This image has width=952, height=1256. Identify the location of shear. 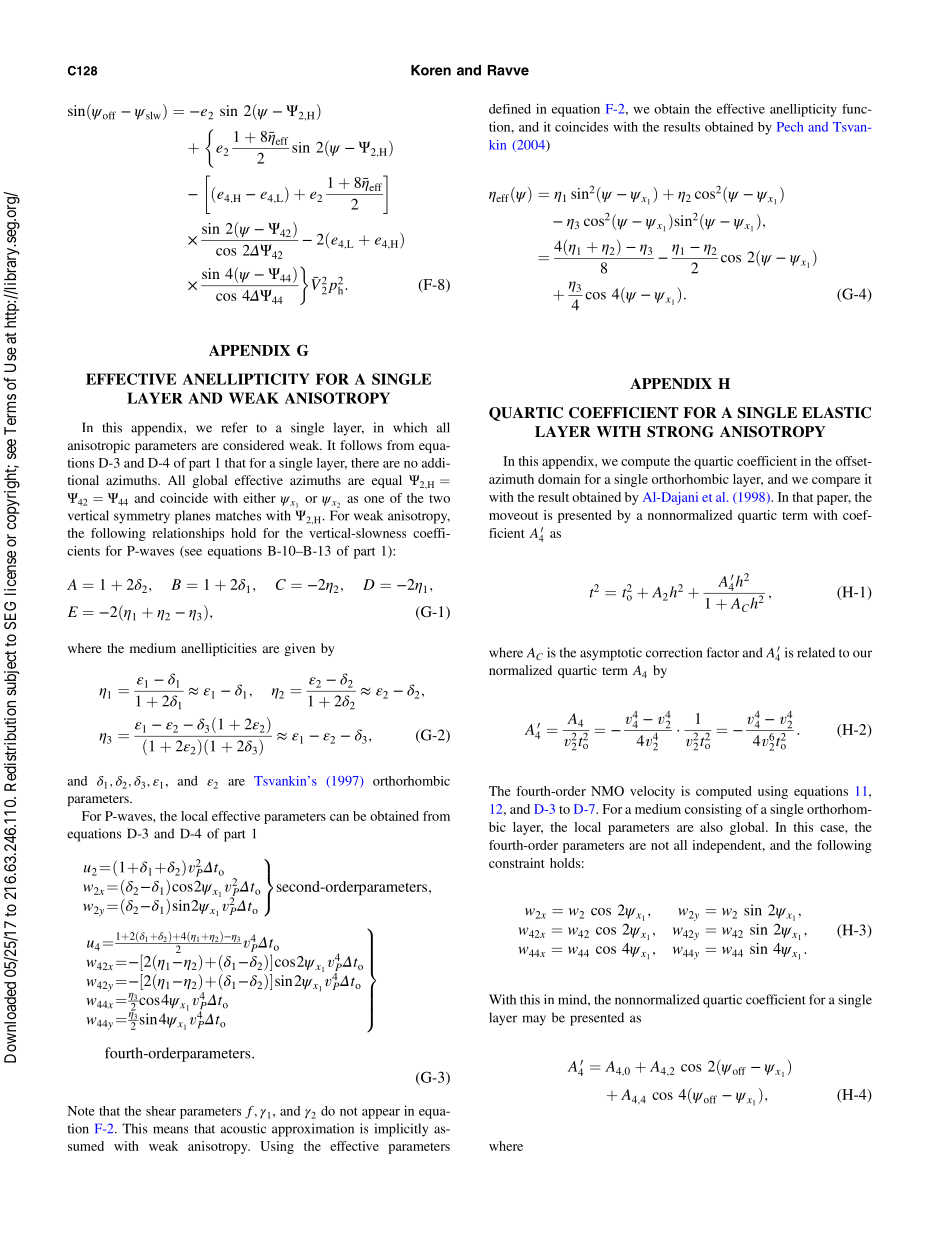
(161, 1111).
